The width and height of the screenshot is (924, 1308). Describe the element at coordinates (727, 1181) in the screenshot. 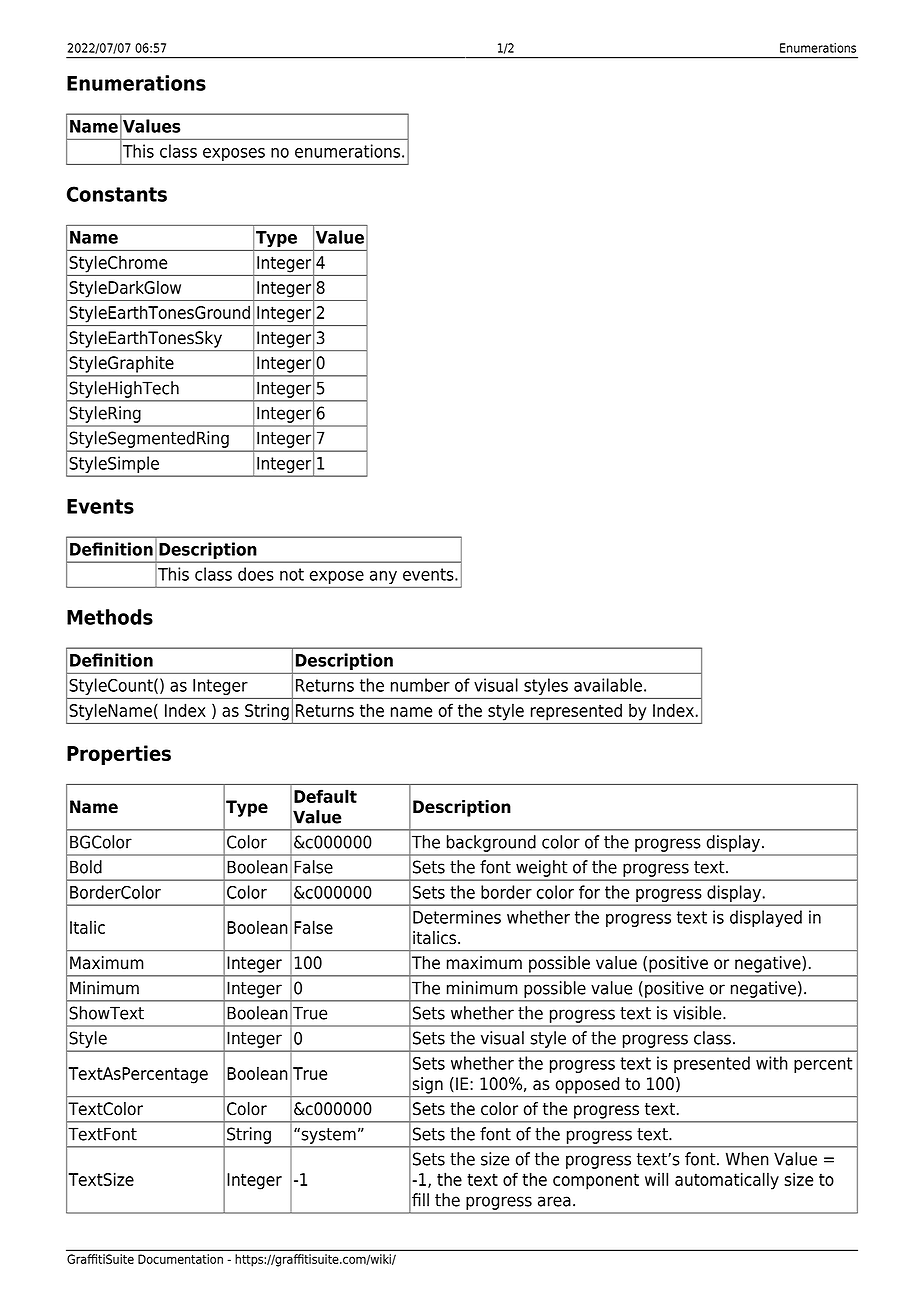

I see `automatically` at that location.
